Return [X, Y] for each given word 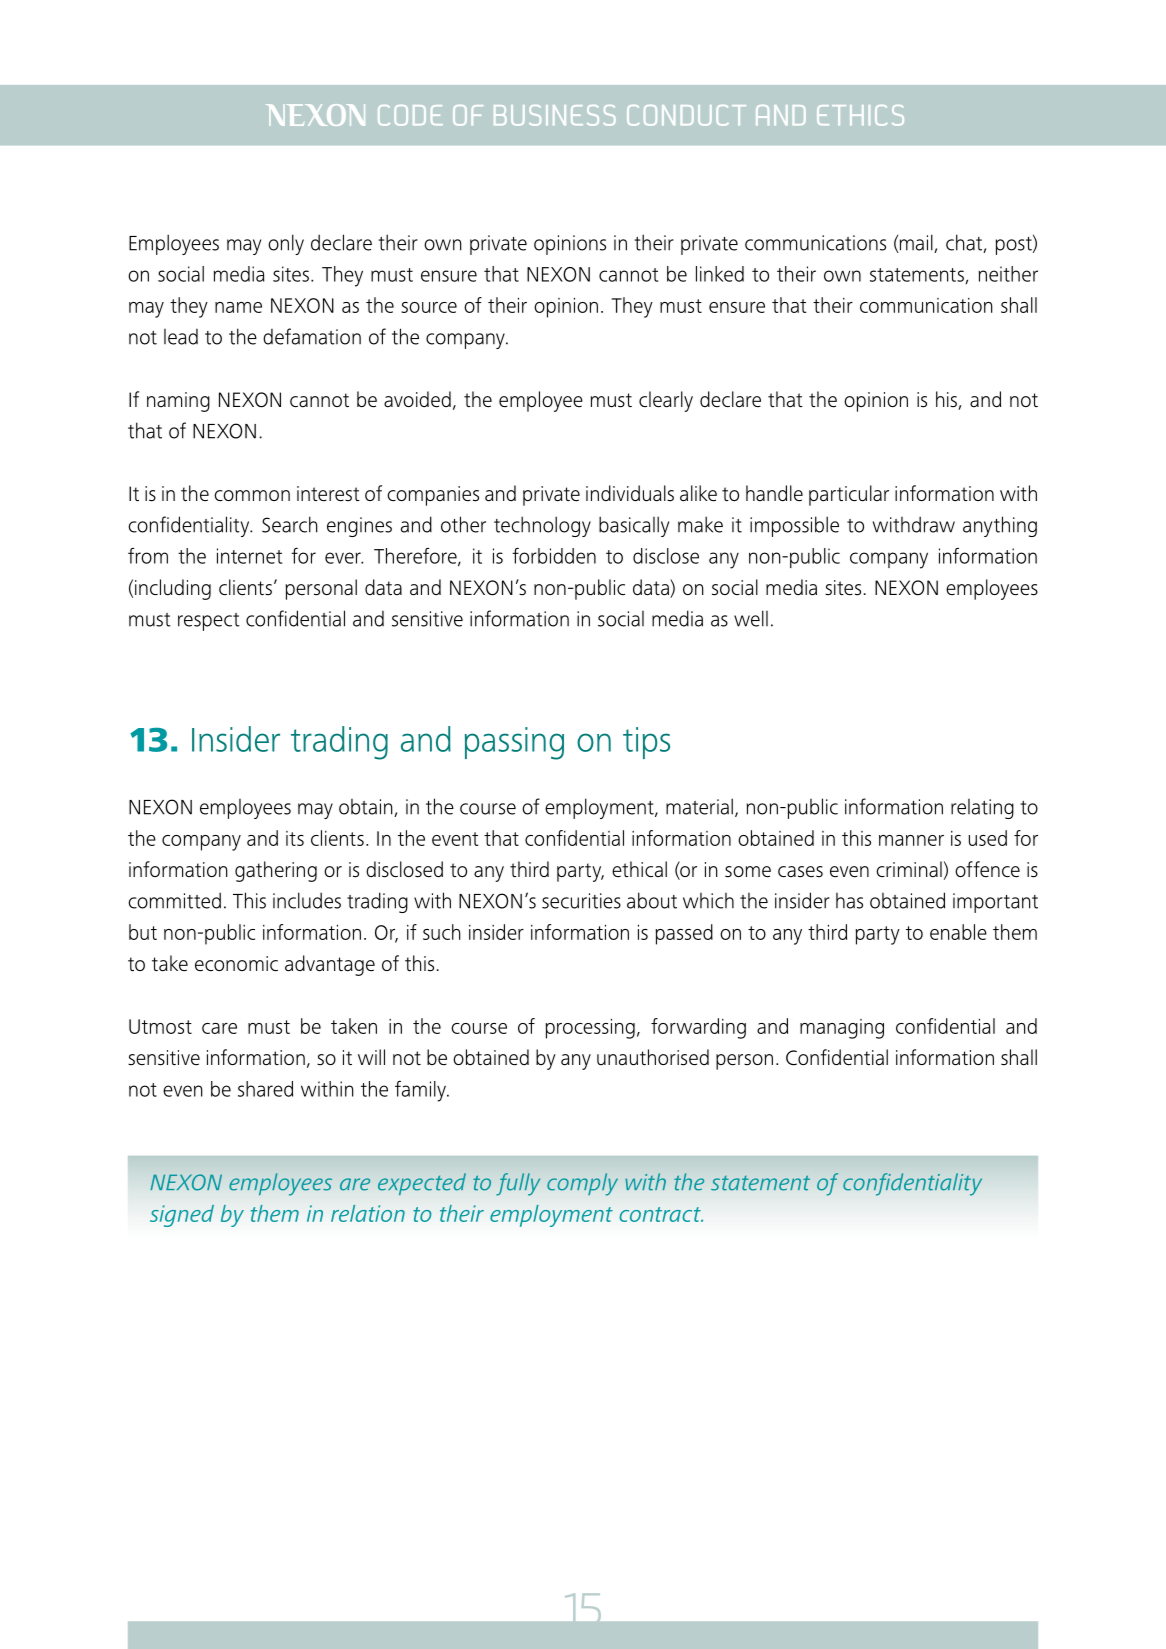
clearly [666, 401]
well [751, 618]
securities [581, 901]
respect [209, 622]
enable [958, 932]
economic [236, 964]
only [286, 244]
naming [178, 402]
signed [182, 1216]
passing [514, 743]
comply [582, 1184]
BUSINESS [555, 115]
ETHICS [860, 115]
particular [849, 495]
